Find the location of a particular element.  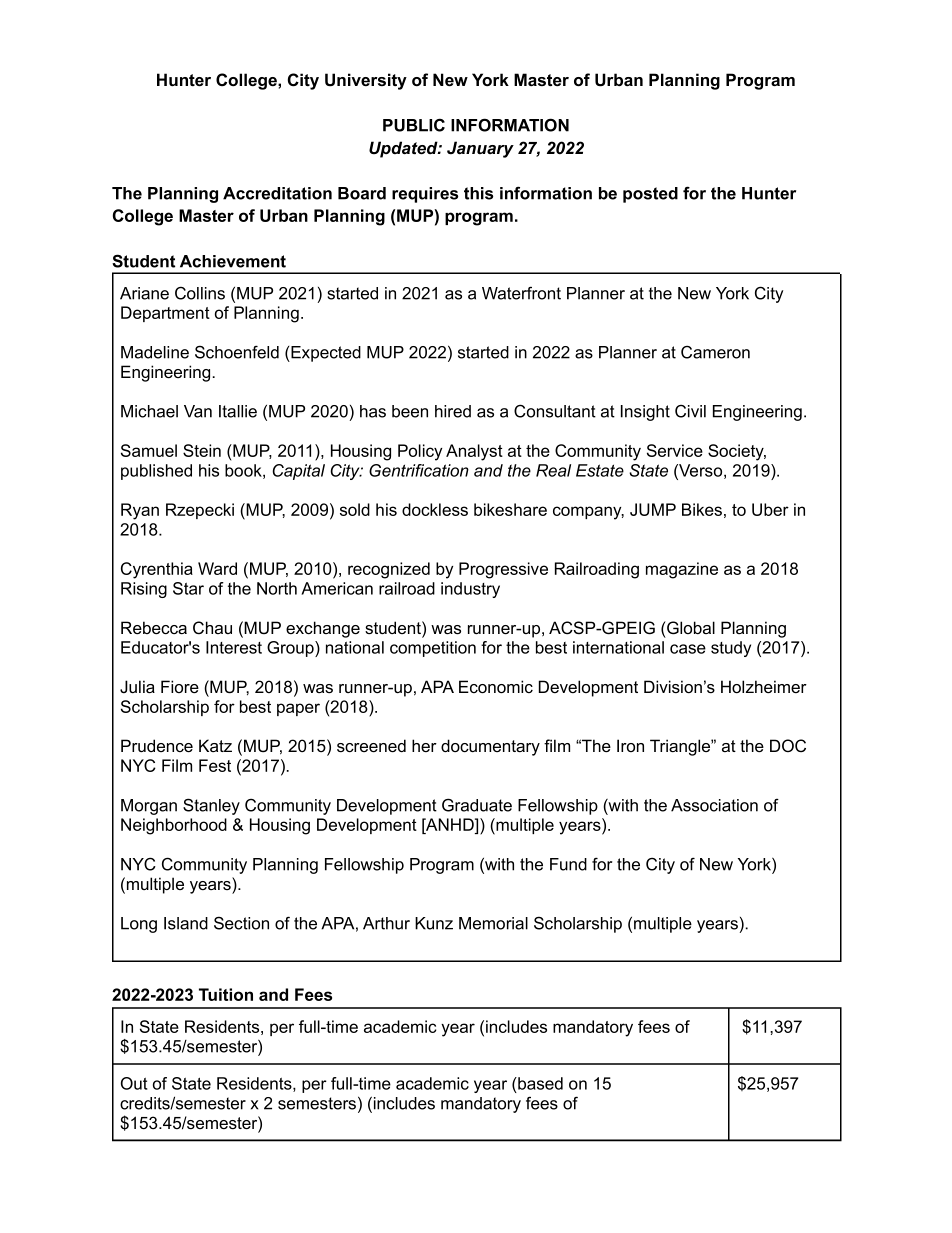

based is located at coordinates (539, 1083).
